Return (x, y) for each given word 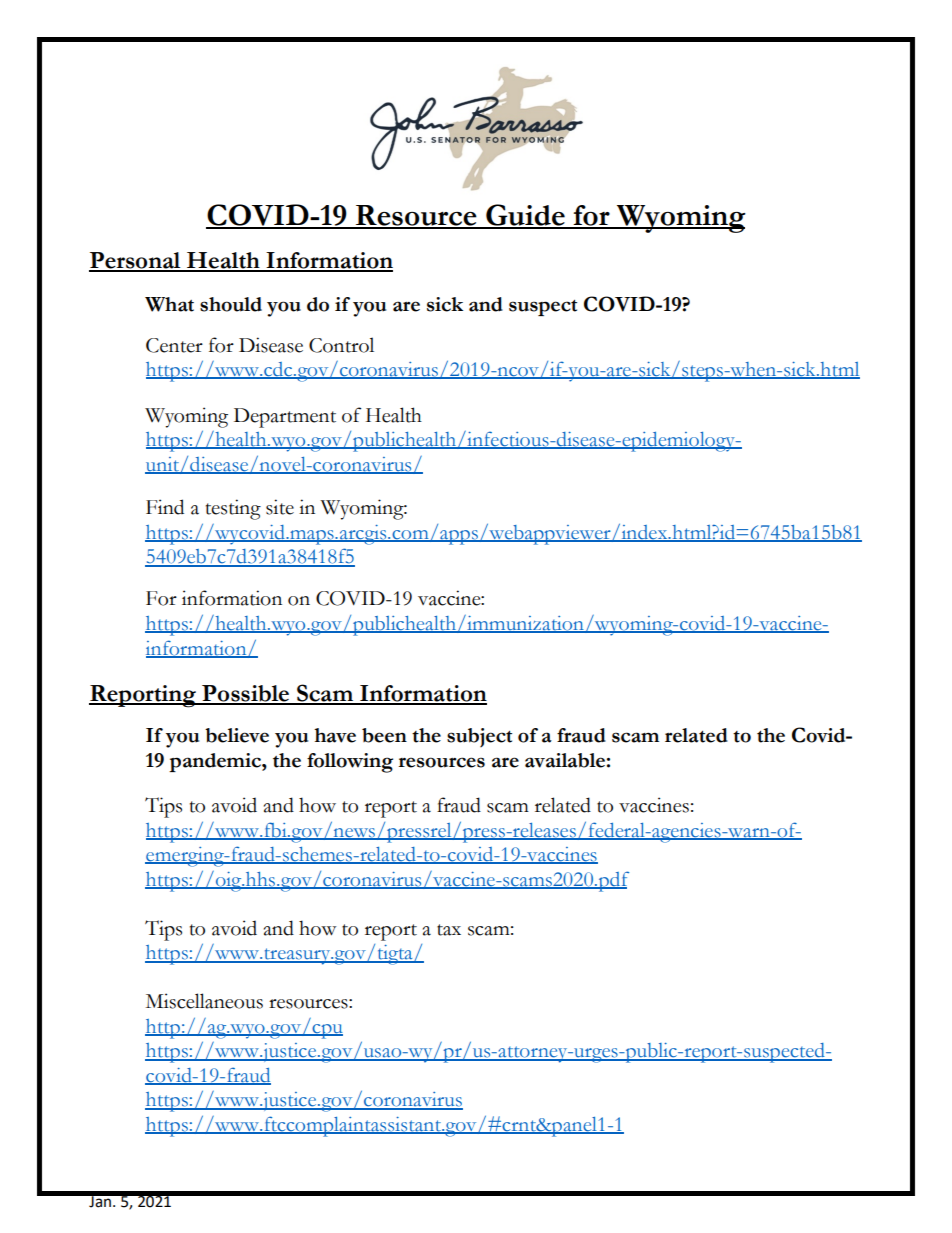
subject (479, 737)
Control (341, 345)
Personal (136, 261)
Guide (525, 216)
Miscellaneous (204, 1001)
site (280, 507)
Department (285, 418)
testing (233, 509)
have (335, 735)
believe (237, 735)
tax (449, 930)
